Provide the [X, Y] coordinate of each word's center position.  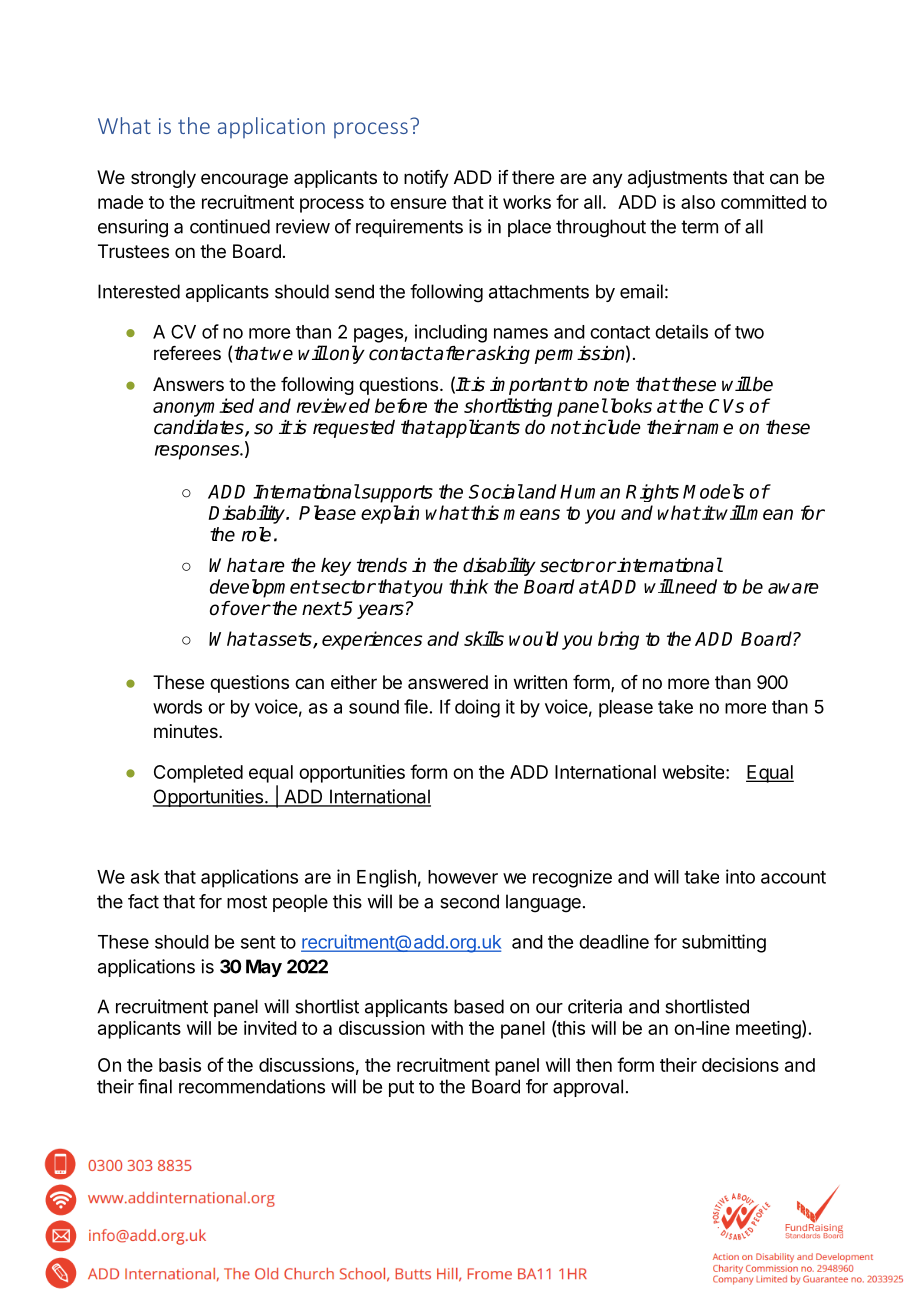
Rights [652, 493]
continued [230, 226]
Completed [198, 774]
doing [477, 708]
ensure [418, 203]
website [694, 772]
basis [180, 1065]
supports [396, 494]
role [256, 534]
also [698, 202]
